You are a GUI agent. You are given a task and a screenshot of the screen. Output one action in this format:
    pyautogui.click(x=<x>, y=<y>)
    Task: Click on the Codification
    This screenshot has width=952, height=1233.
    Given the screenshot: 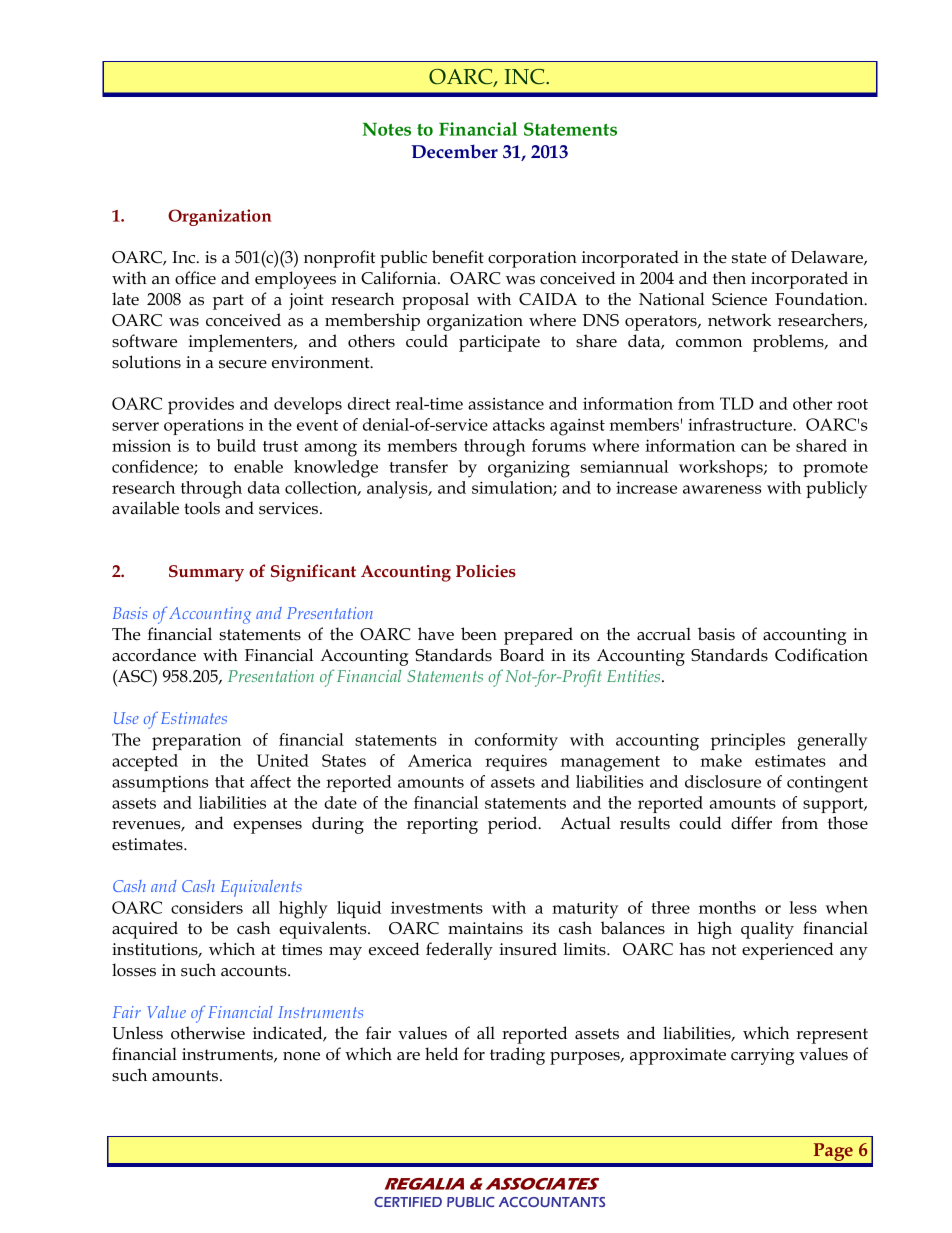 What is the action you would take?
    pyautogui.click(x=821, y=655)
